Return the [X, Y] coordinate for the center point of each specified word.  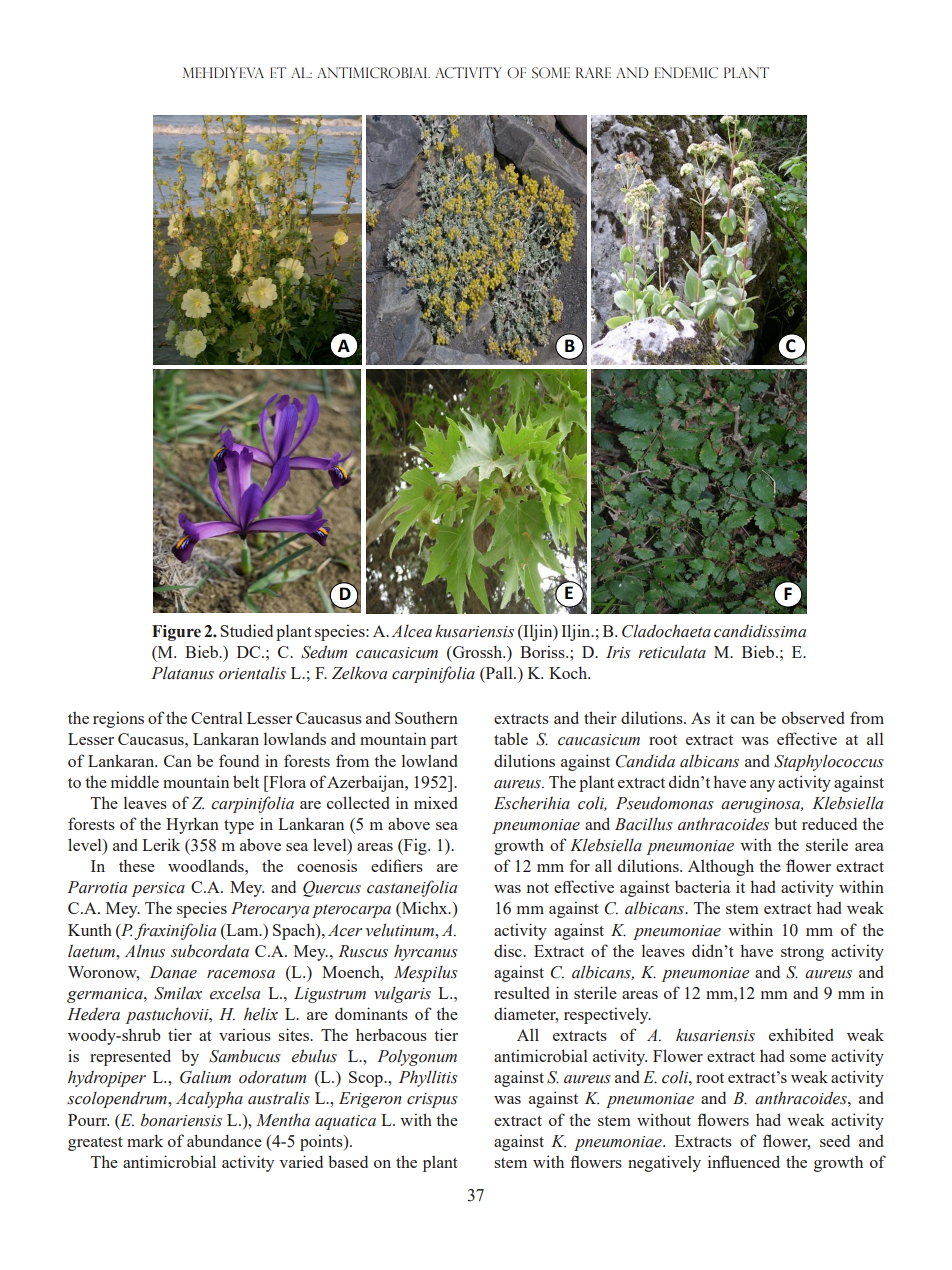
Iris [618, 652]
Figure [176, 633]
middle [135, 781]
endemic [686, 73]
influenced [744, 1161]
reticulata [672, 652]
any [762, 786]
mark [145, 1140]
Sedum [324, 652]
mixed [435, 802]
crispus [432, 1100]
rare [593, 72]
